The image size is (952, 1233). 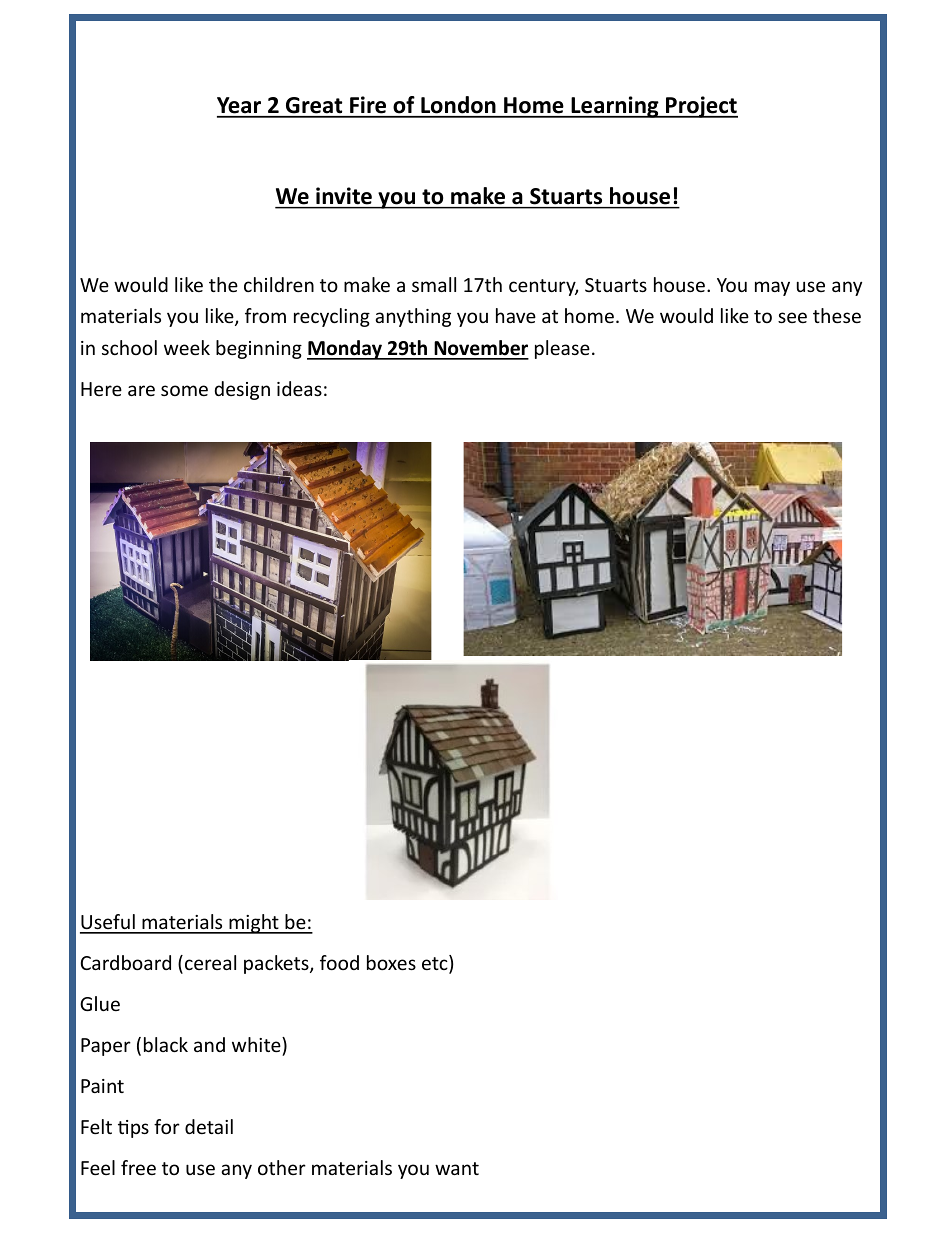 I want to click on want, so click(x=457, y=1168).
